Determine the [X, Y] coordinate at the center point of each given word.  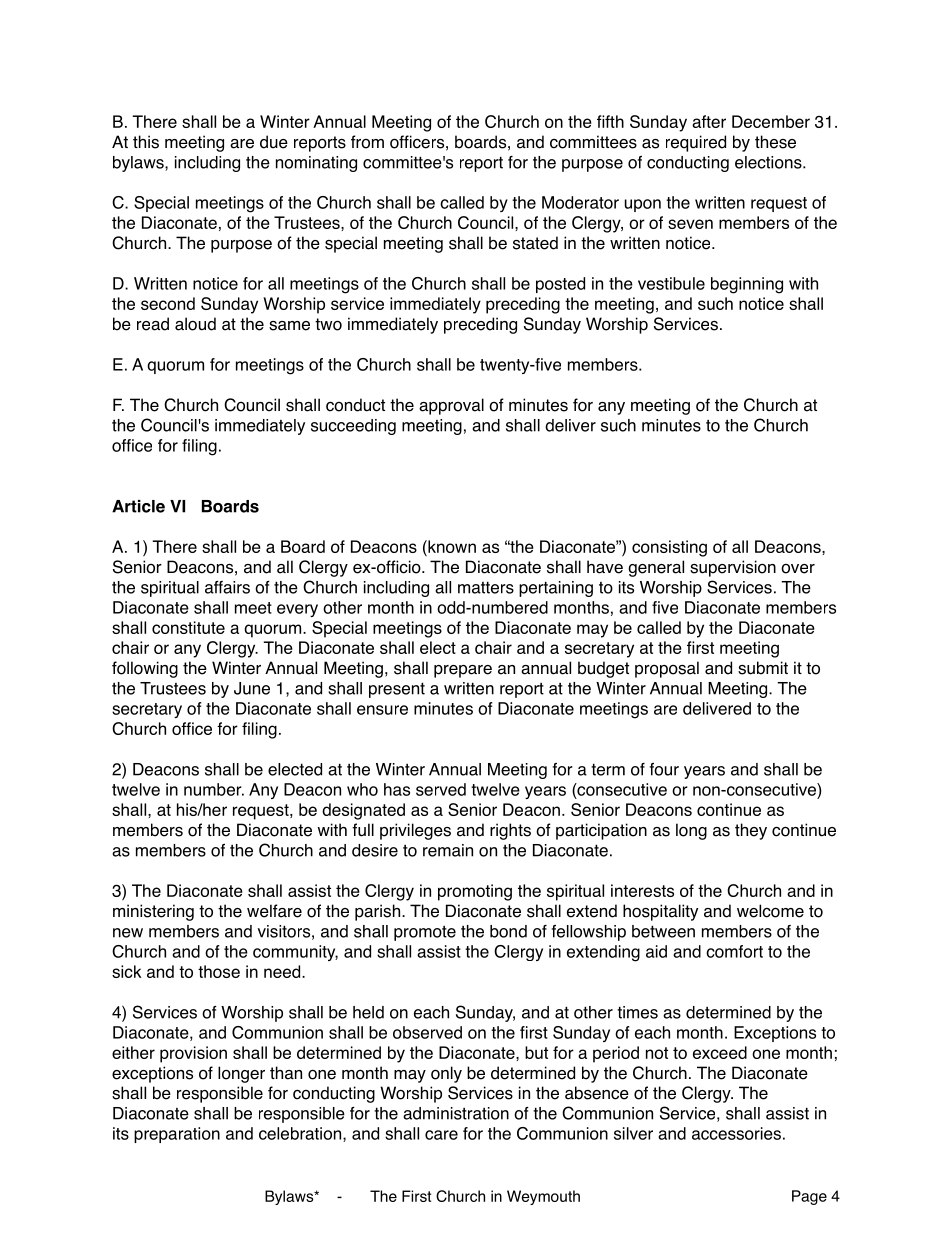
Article [138, 506]
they [751, 831]
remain [448, 850]
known [451, 546]
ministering [153, 912]
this [146, 142]
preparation [177, 1135]
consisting [669, 548]
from [367, 142]
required [696, 143]
